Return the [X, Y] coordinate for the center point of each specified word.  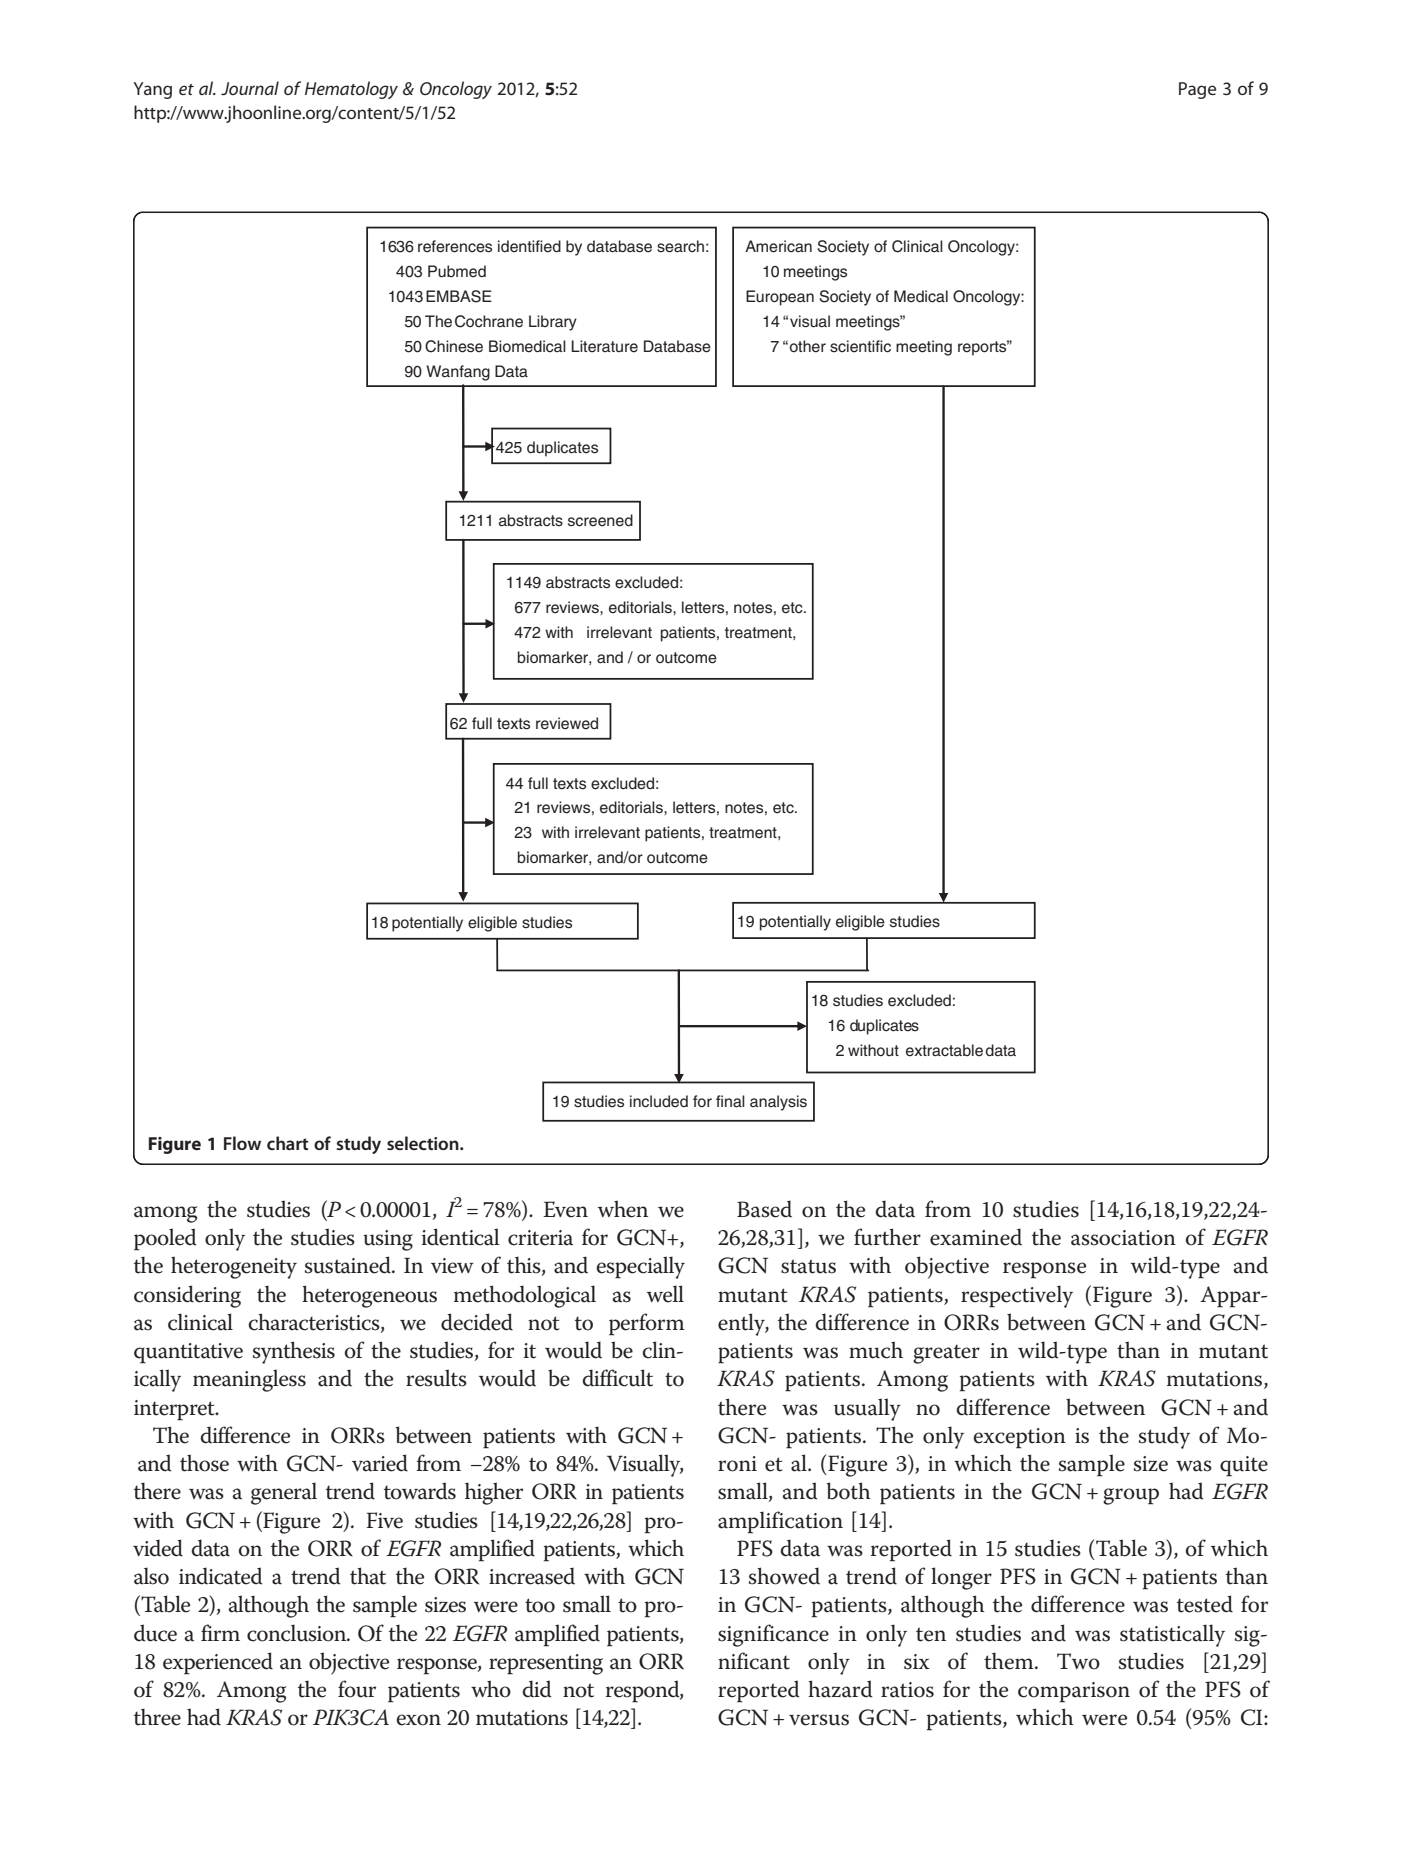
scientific [860, 346]
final [730, 1101]
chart [288, 1143]
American [778, 246]
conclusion [298, 1633]
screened [600, 520]
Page [1197, 90]
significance [773, 1635]
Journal [250, 88]
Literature [604, 346]
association [1123, 1238]
